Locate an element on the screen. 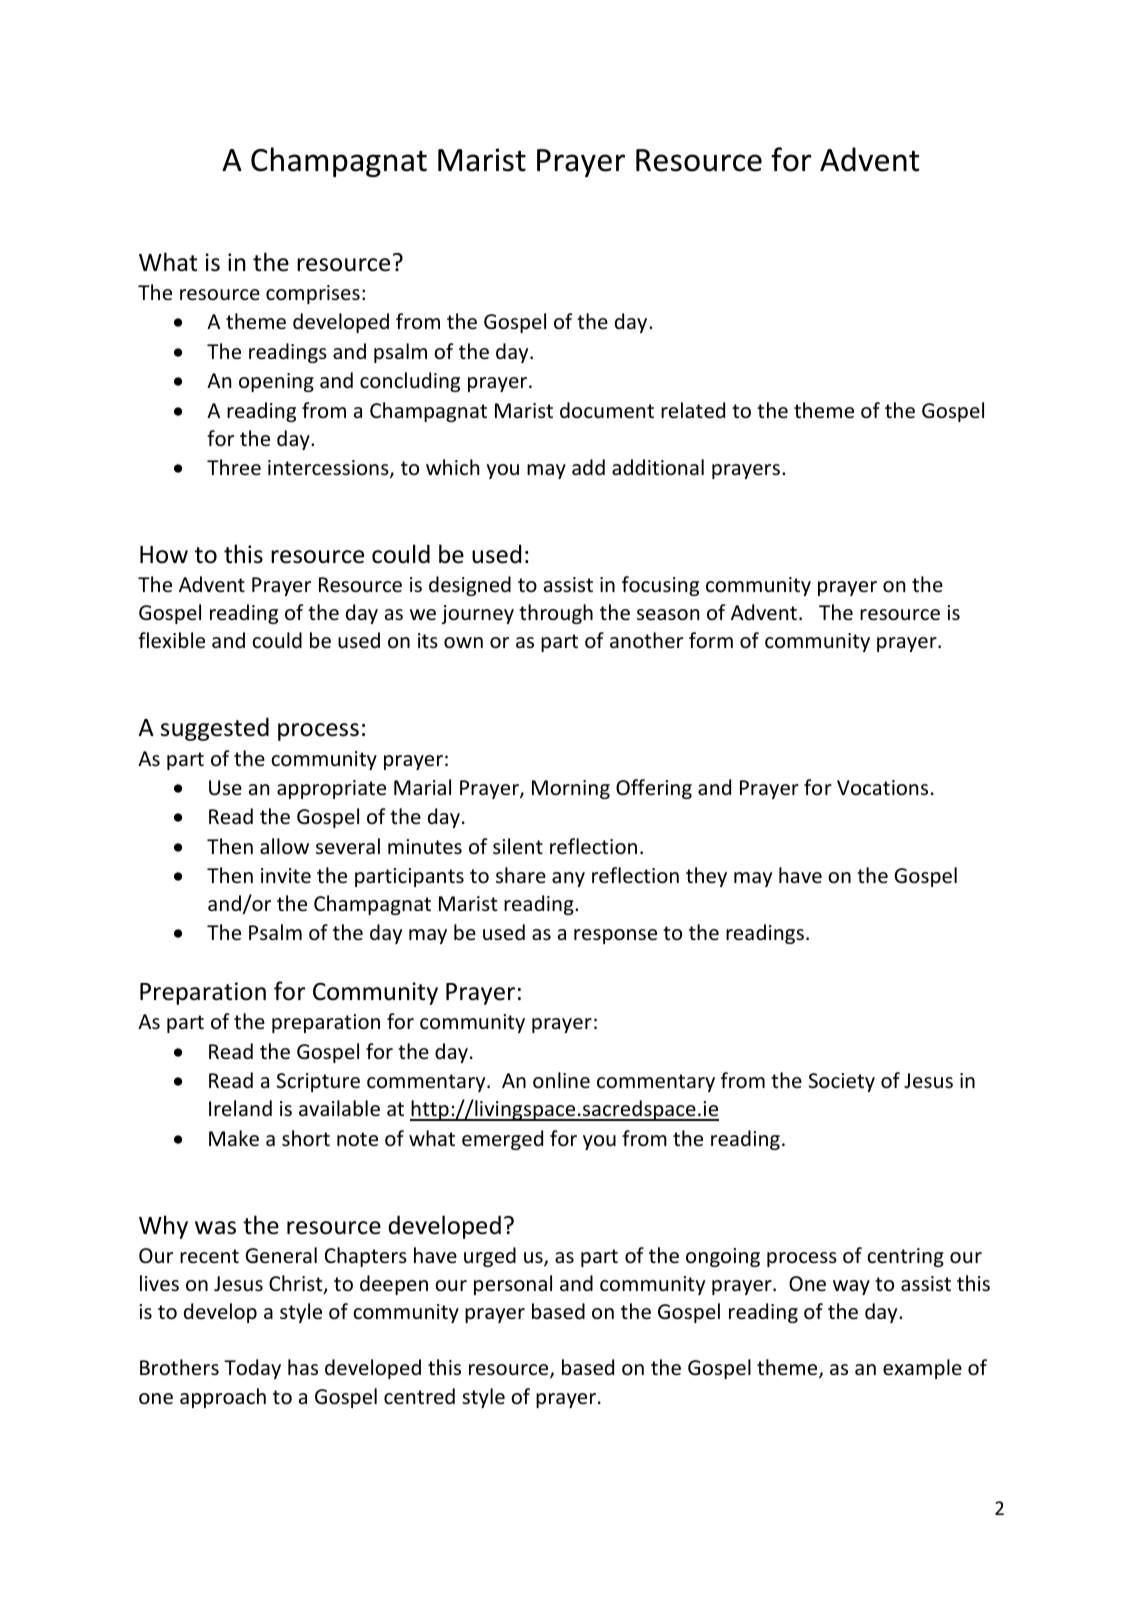 This screenshot has height=1616, width=1143. Society is located at coordinates (842, 1082).
